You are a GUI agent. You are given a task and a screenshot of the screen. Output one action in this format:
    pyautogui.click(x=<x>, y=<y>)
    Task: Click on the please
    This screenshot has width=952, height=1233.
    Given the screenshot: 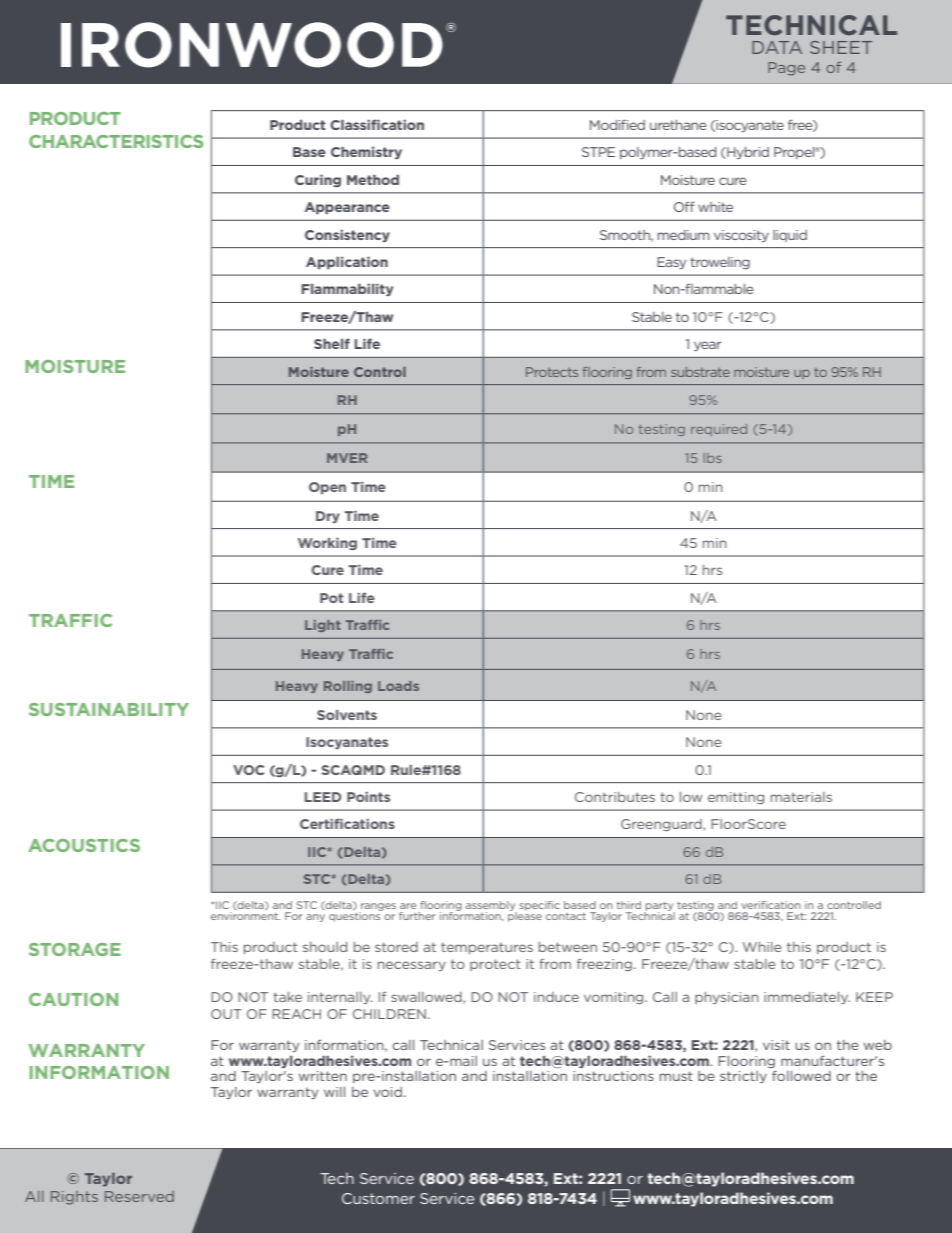 What is the action you would take?
    pyautogui.click(x=525, y=916)
